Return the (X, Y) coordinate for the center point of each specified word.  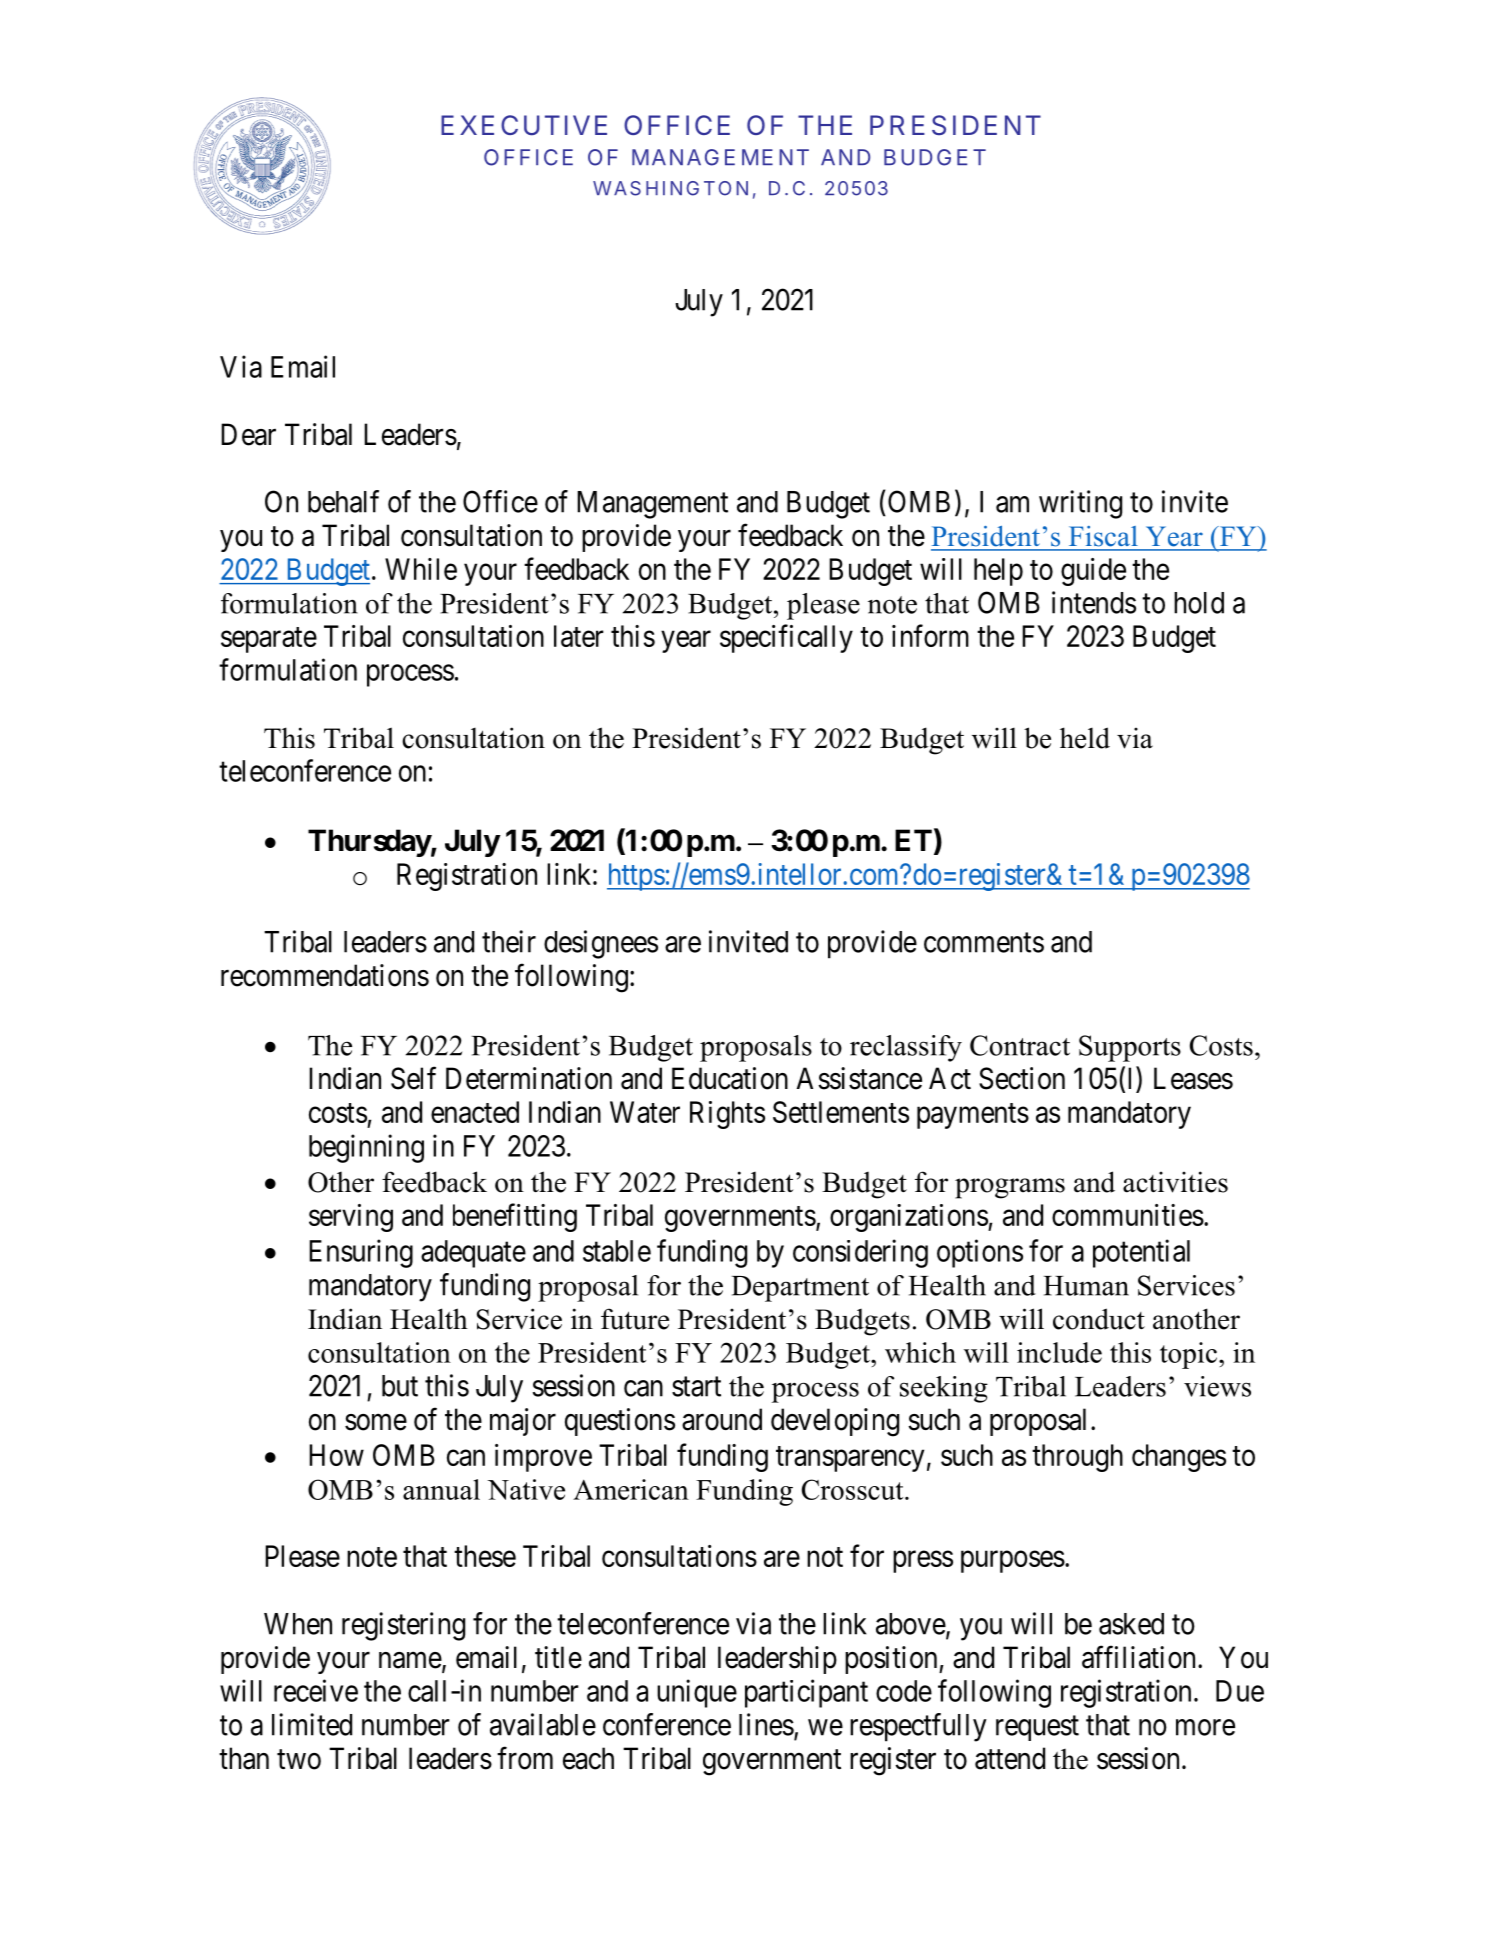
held (1085, 738)
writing (1080, 504)
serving (351, 1218)
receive (316, 1690)
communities (1128, 1215)
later (579, 636)
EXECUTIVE (524, 125)
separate (269, 640)
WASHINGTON (670, 188)
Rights (727, 1115)
